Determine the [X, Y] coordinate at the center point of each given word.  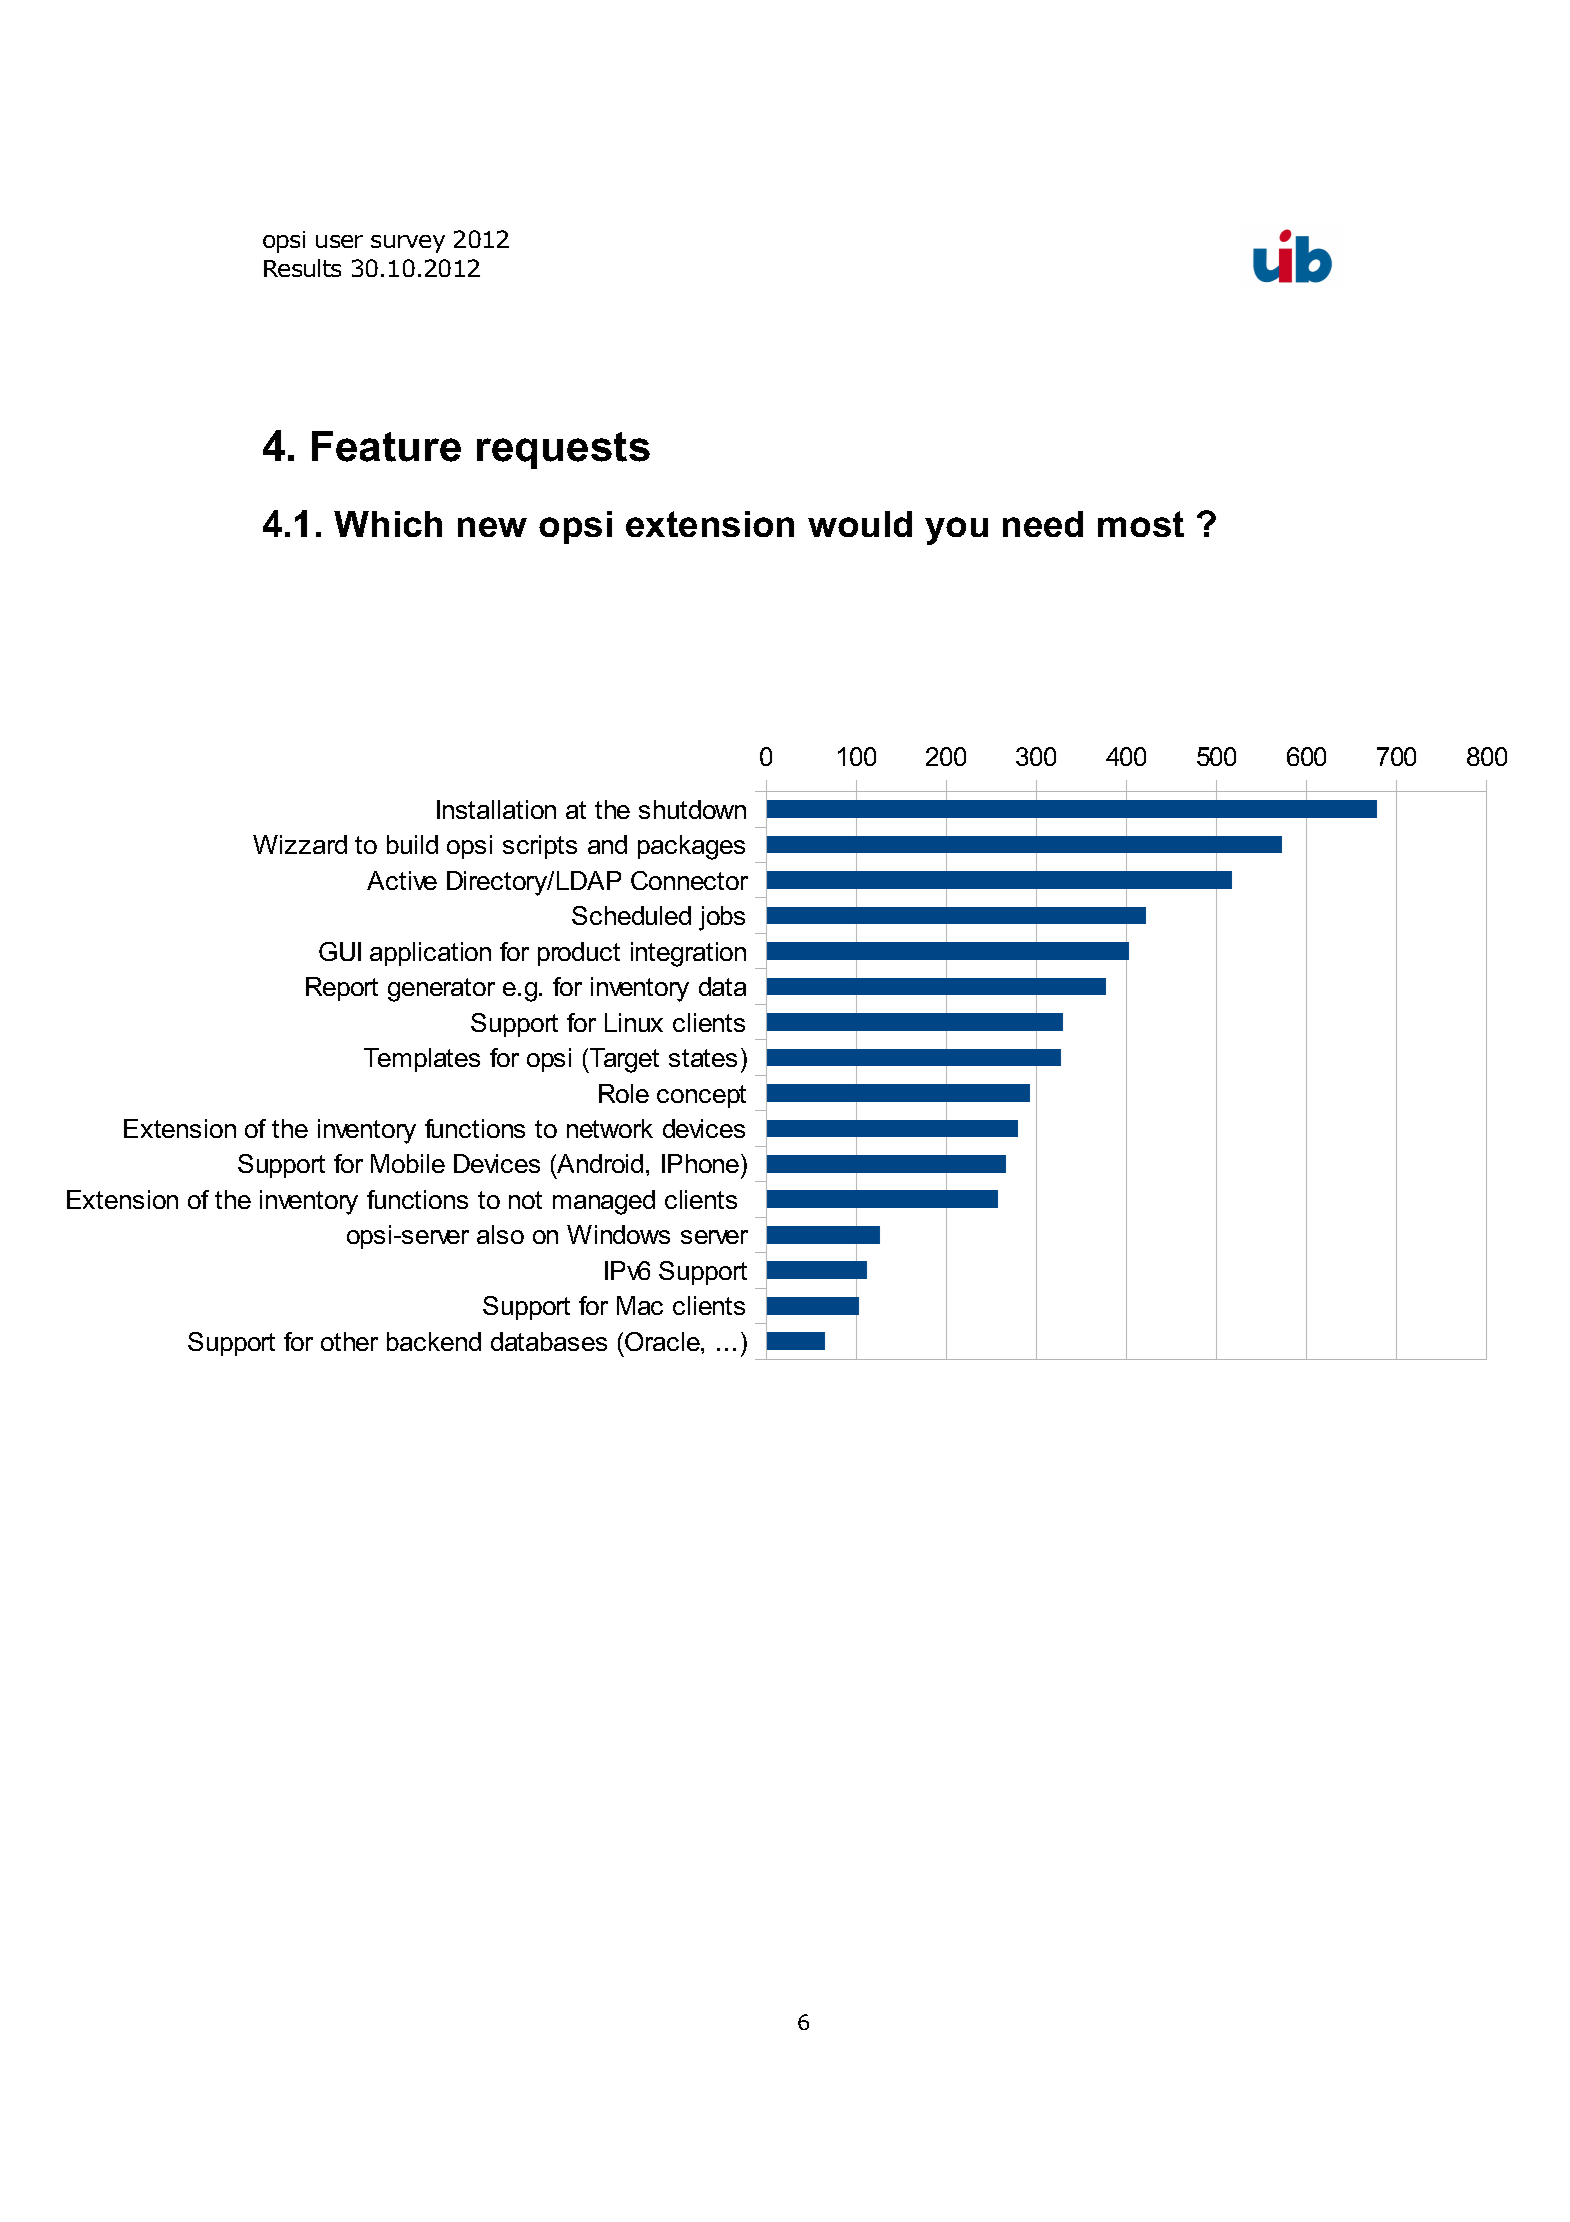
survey [408, 244]
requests [563, 450]
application [430, 954]
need [1043, 524]
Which [388, 524]
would [860, 524]
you [956, 531]
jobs [722, 918]
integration [688, 954]
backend [434, 1341]
